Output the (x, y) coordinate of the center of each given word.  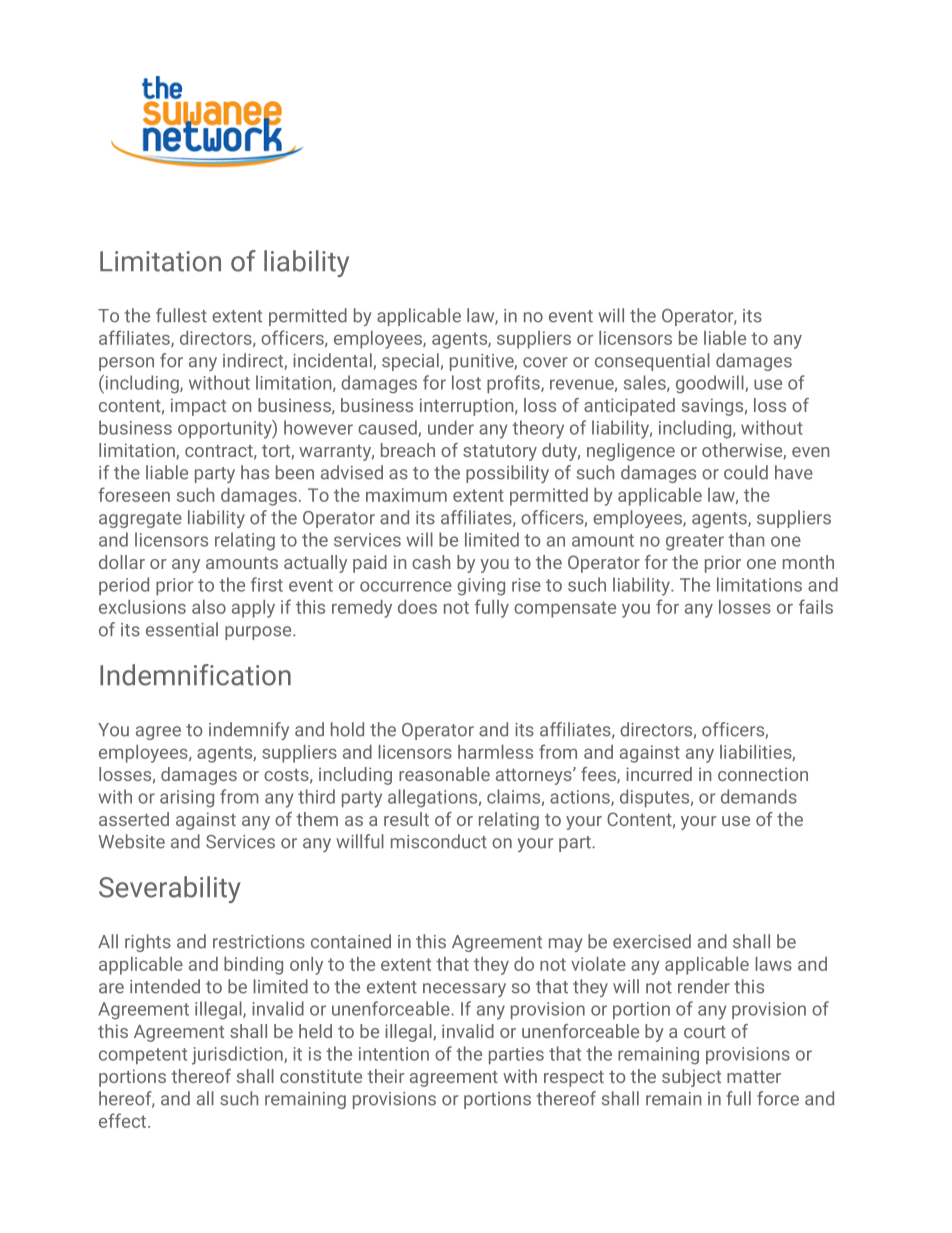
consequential (652, 362)
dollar (122, 562)
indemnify (249, 731)
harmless (495, 752)
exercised (652, 941)
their (385, 1076)
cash (431, 562)
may (566, 945)
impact (198, 407)
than (746, 539)
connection (763, 774)
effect (124, 1120)
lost (466, 382)
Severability (169, 889)
